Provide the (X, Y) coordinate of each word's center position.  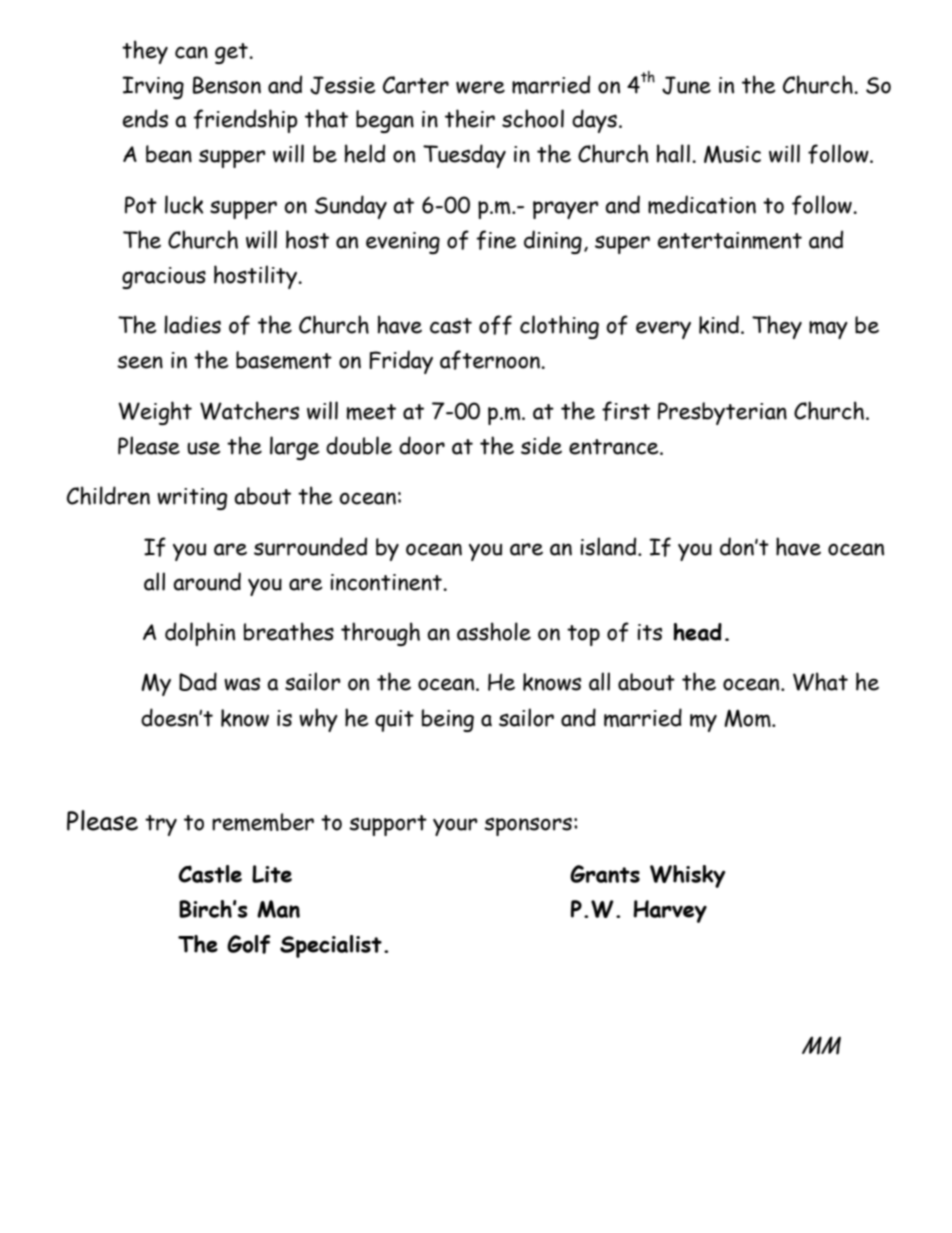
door (422, 445)
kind (719, 324)
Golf (249, 944)
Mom (748, 718)
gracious (164, 278)
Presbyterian (722, 413)
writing (192, 499)
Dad (198, 681)
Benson (227, 85)
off (495, 325)
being (448, 720)
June (686, 85)
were (480, 87)
